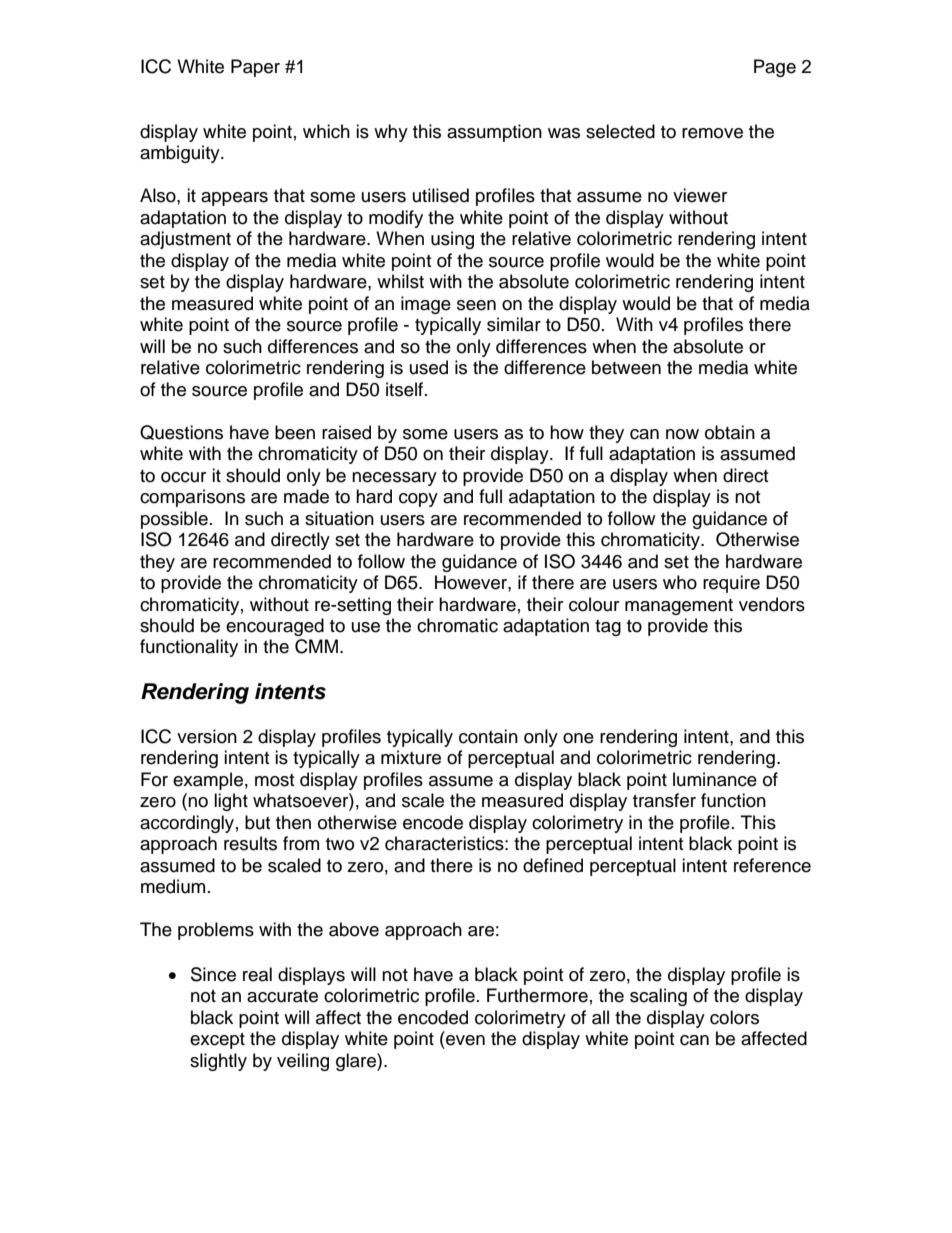 The height and width of the page is (1233, 952). What do you see at coordinates (734, 1017) in the page?
I see `colors` at bounding box center [734, 1017].
